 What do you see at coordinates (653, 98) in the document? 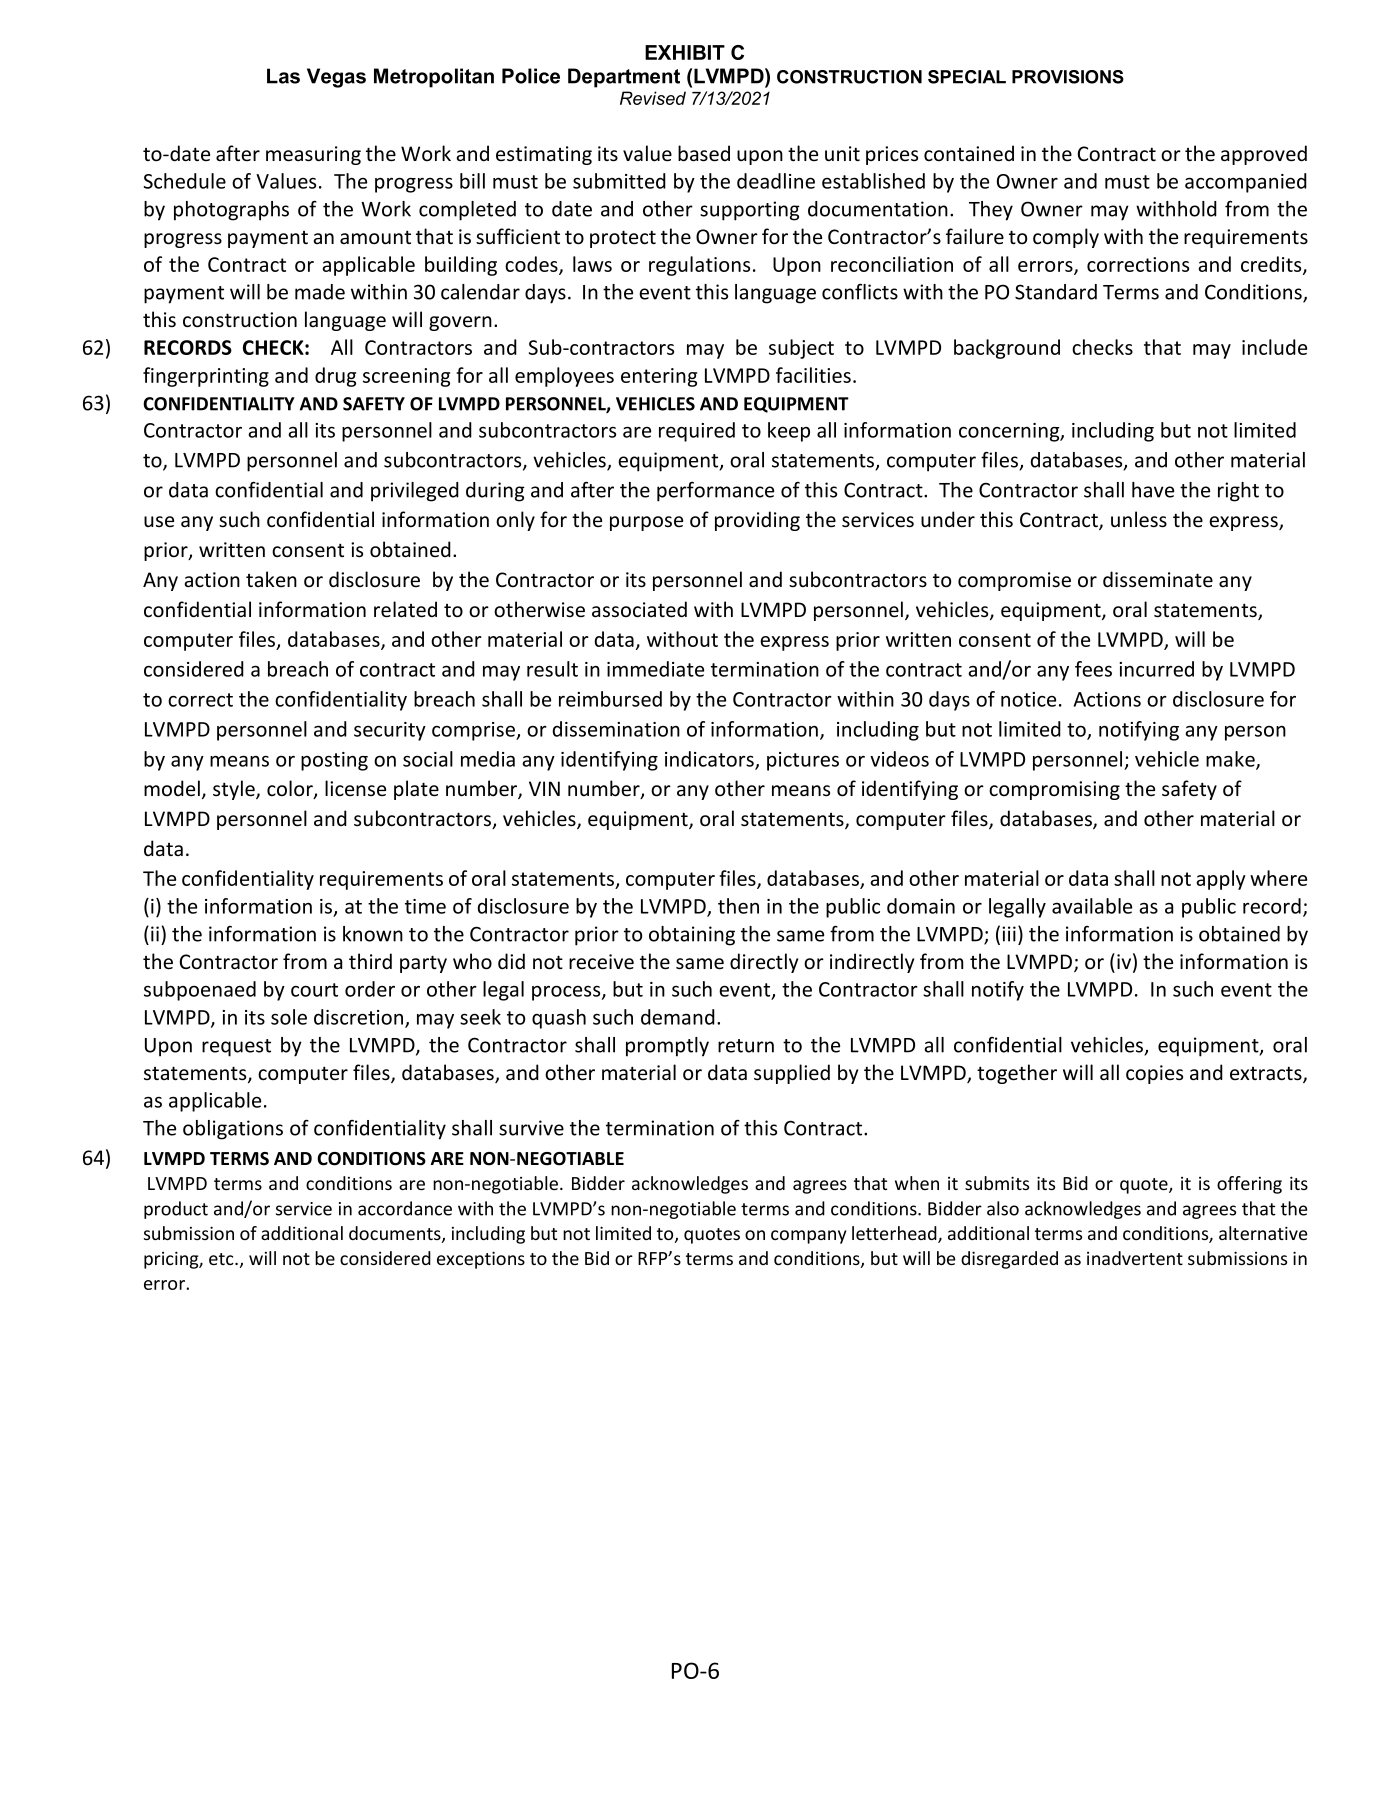
I see `Revised` at bounding box center [653, 98].
